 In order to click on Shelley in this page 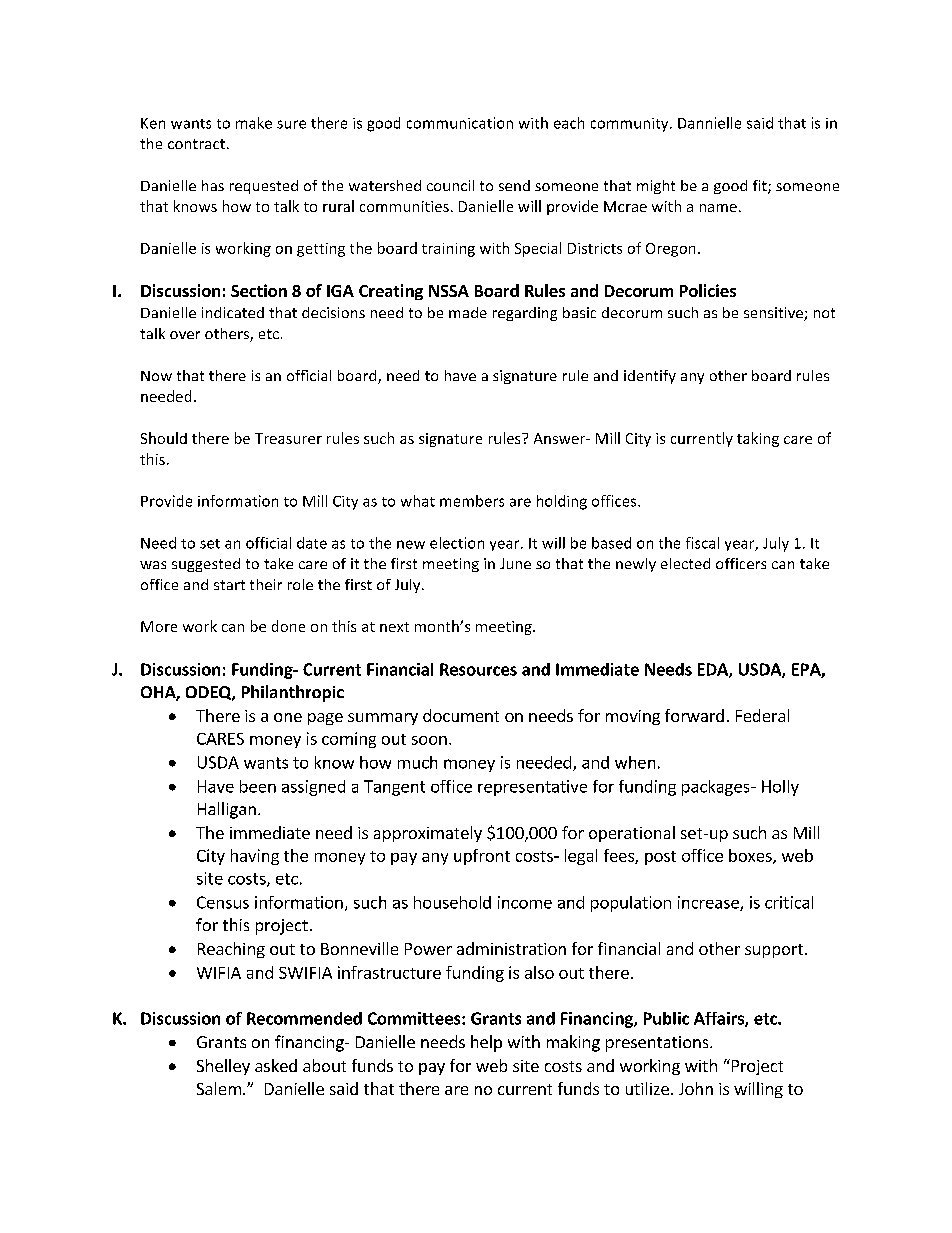, I will do `click(223, 1067)`.
